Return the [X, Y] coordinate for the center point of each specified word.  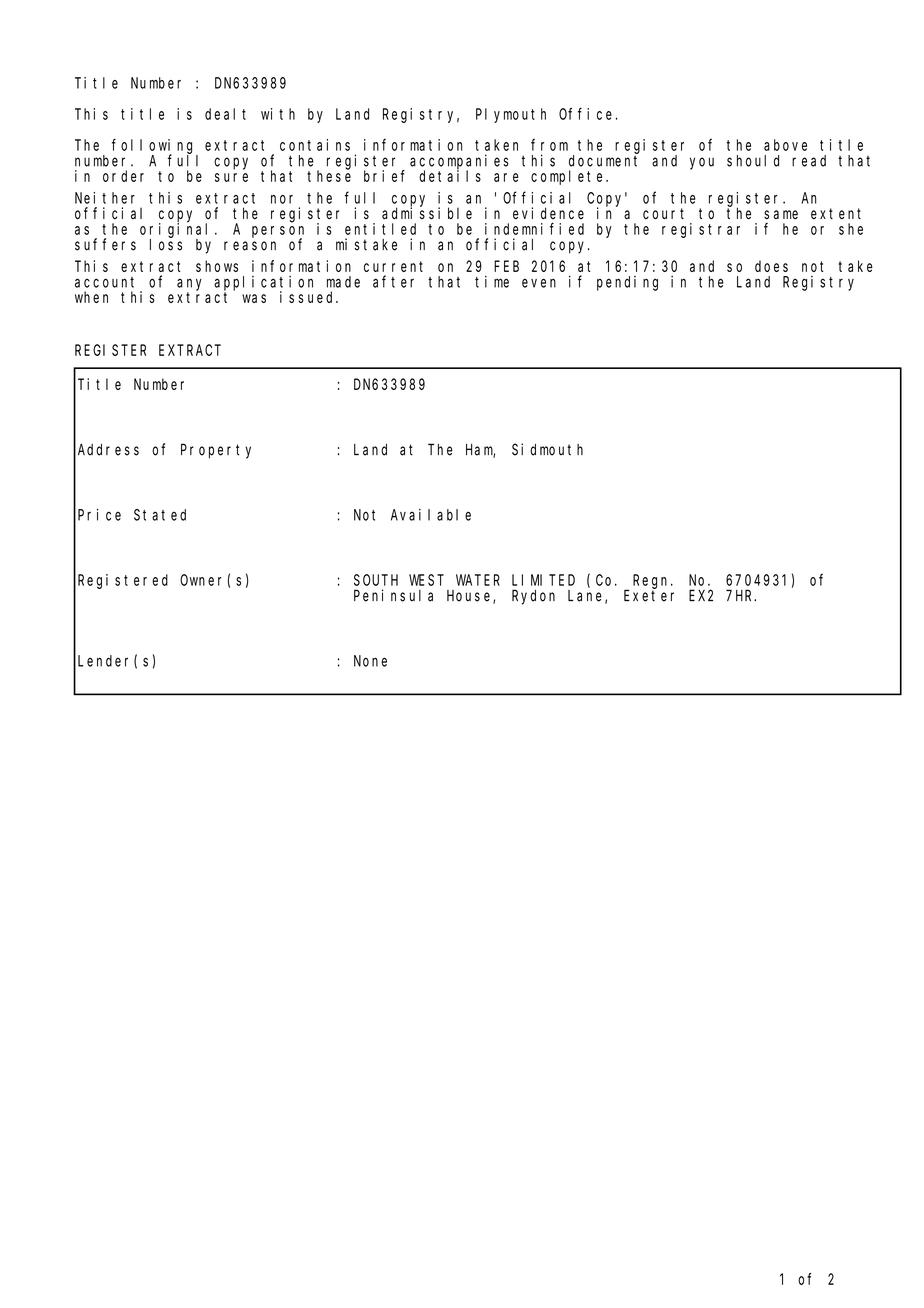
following [155, 147]
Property [216, 451]
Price [99, 515]
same [781, 214]
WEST [426, 580]
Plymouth [511, 115]
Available [431, 515]
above [785, 145]
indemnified [534, 229]
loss [166, 245]
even [539, 283]
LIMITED [543, 580]
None [370, 661]
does [771, 266]
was [254, 298]
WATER [478, 580]
